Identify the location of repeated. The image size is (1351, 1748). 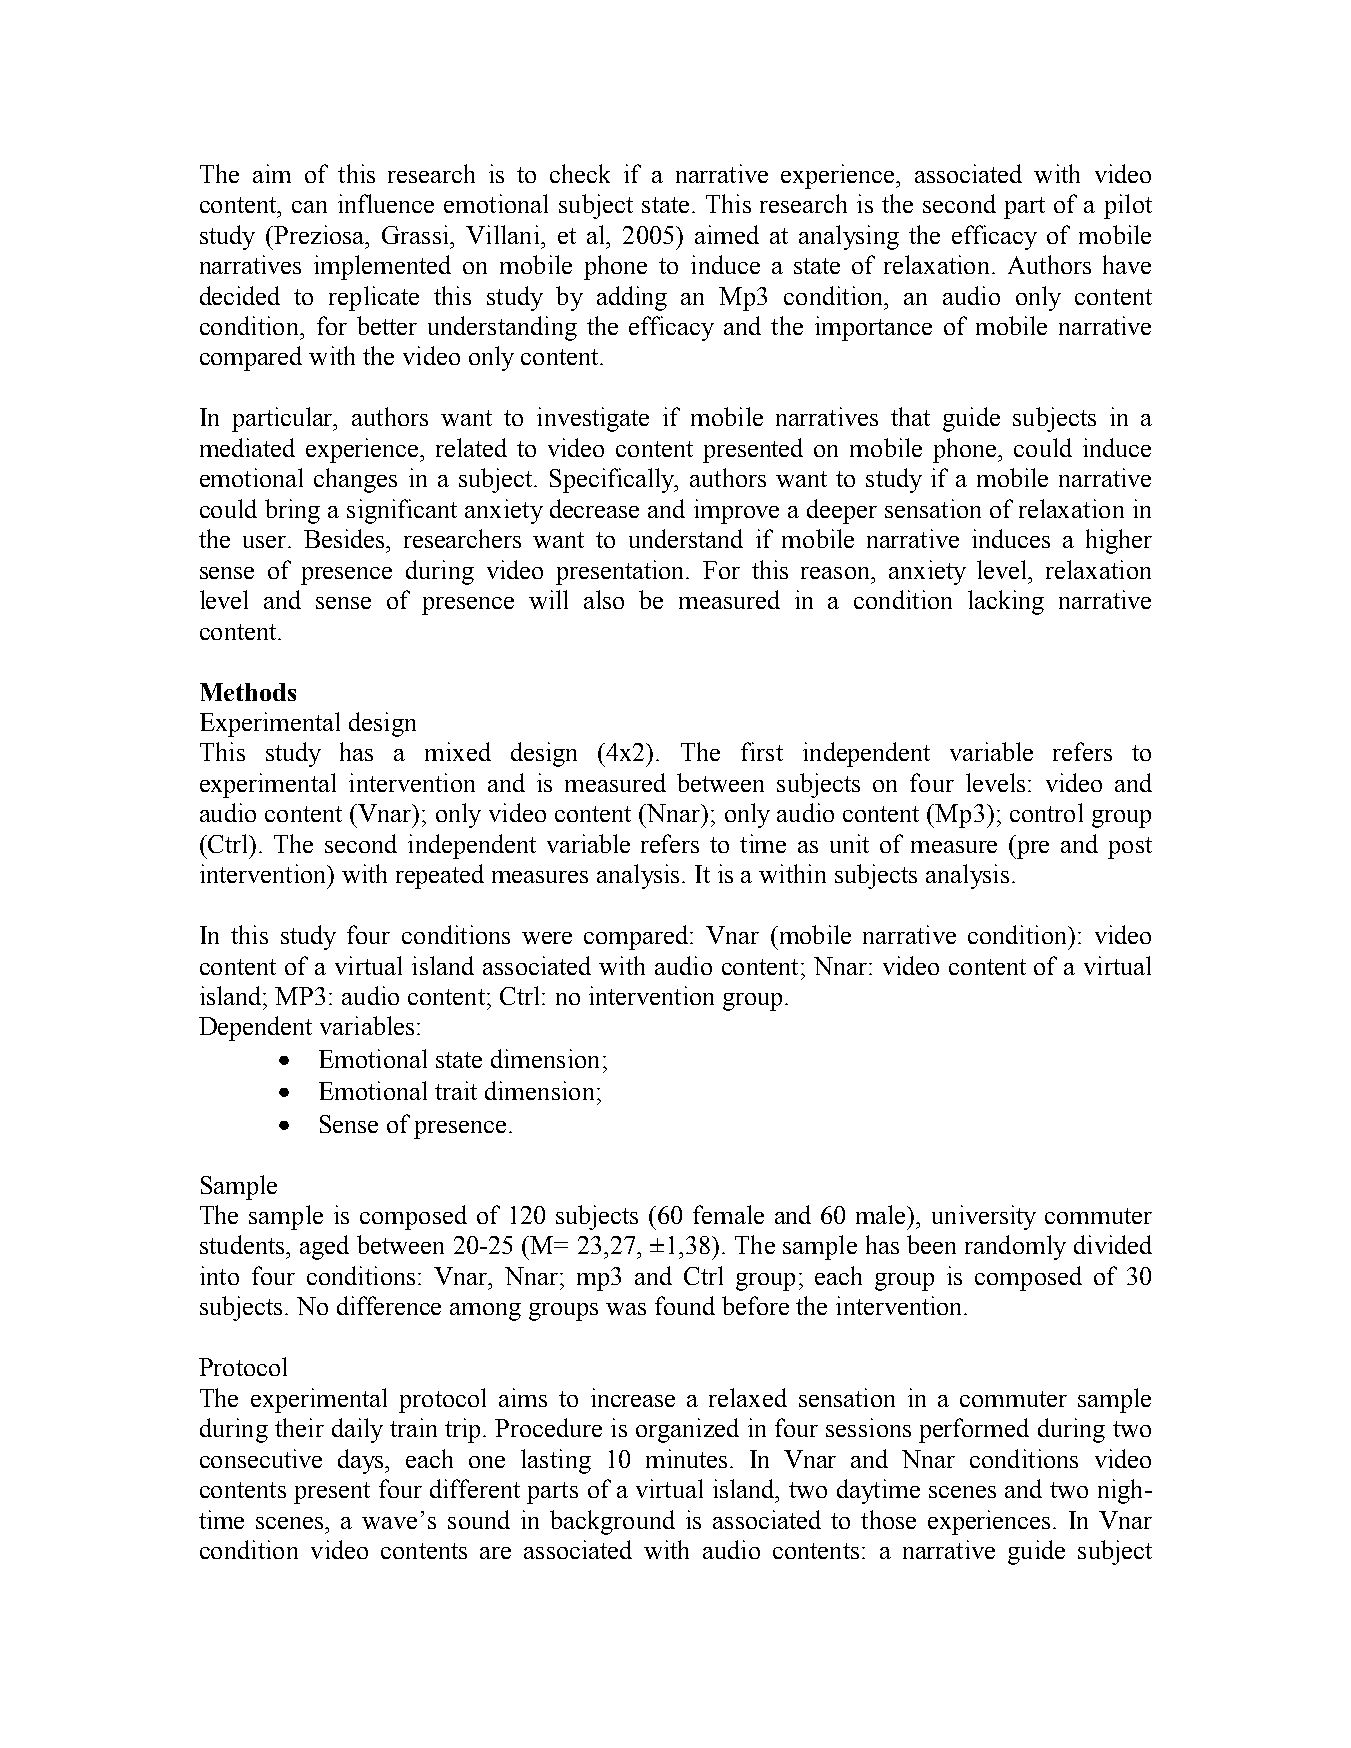
(440, 876).
